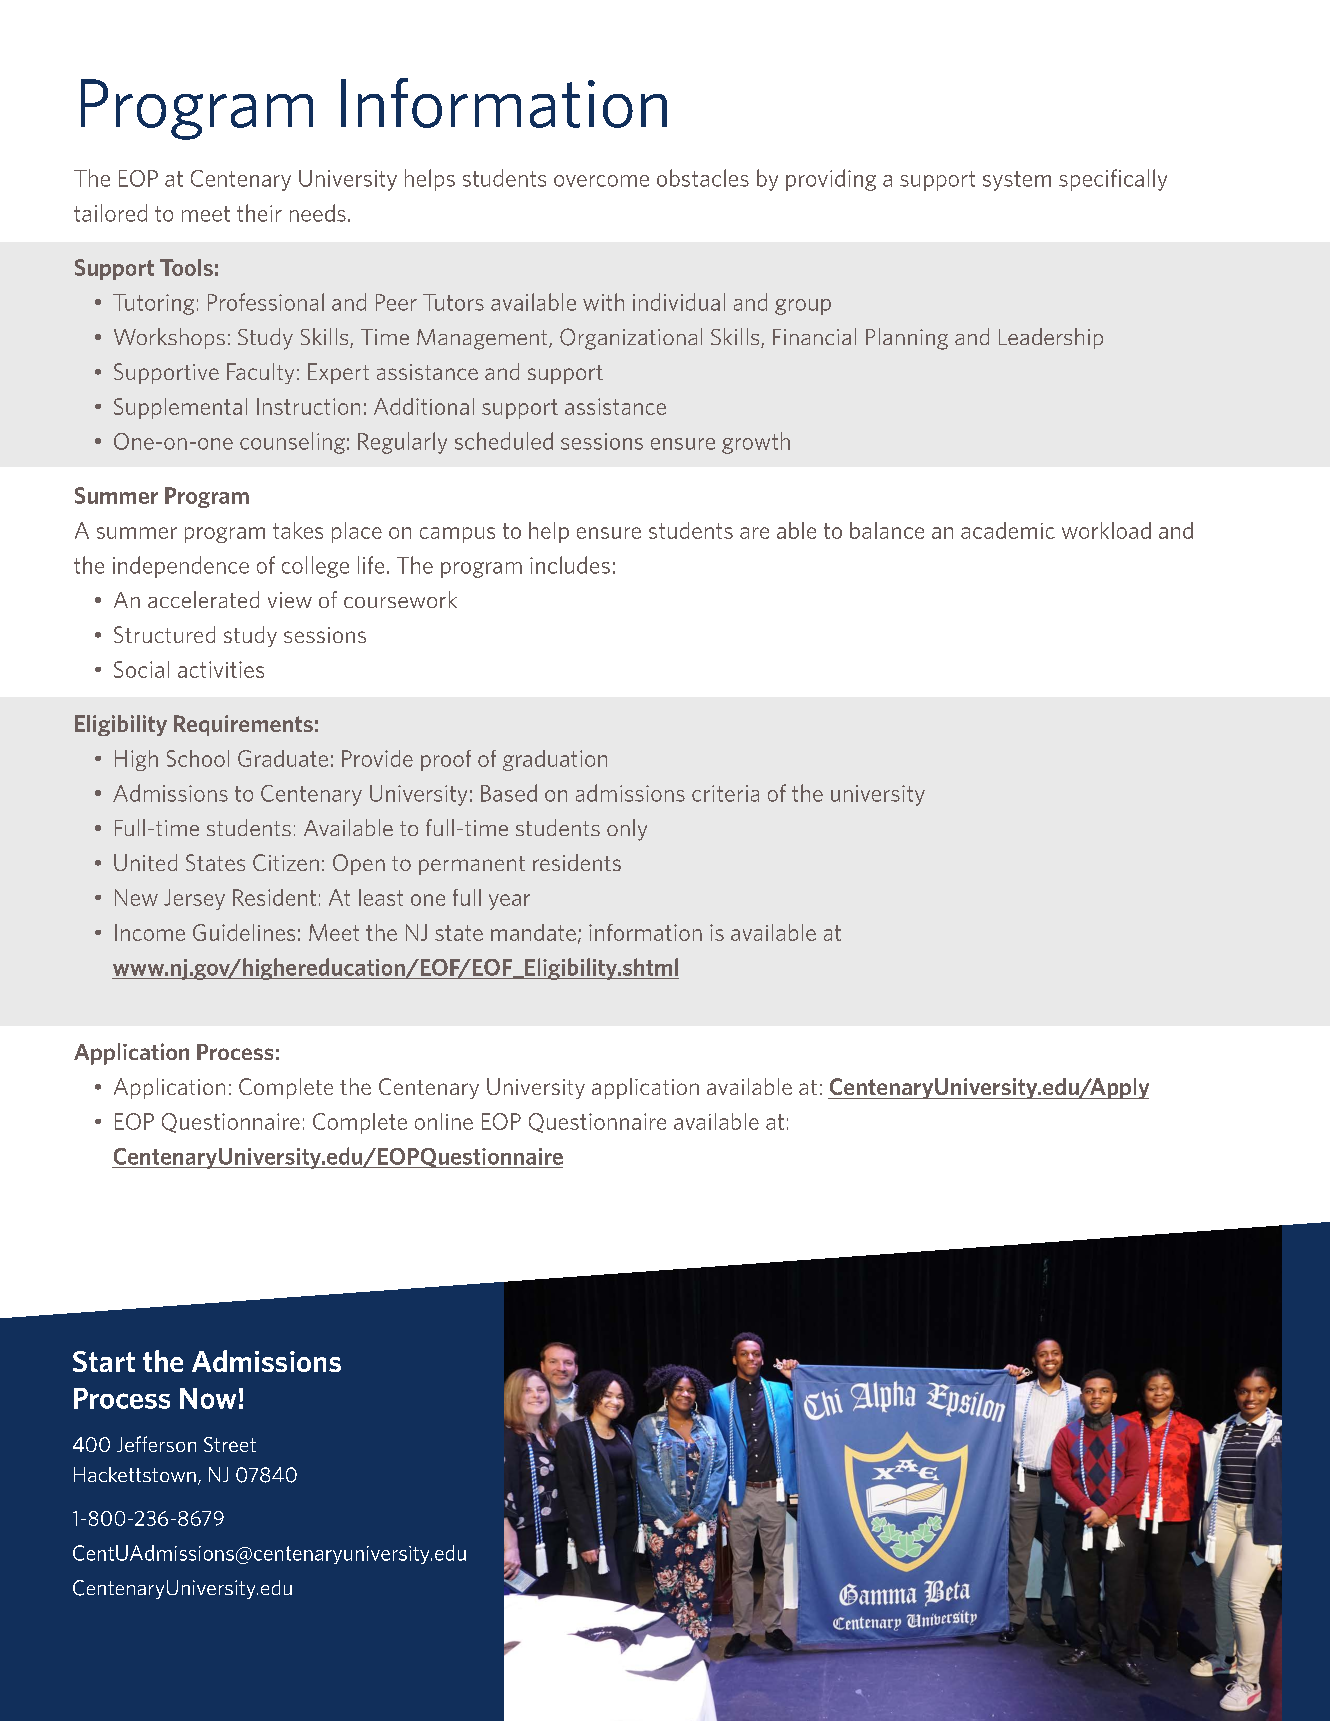 This document has height=1721, width=1330. What do you see at coordinates (230, 1444) in the document?
I see `Street` at bounding box center [230, 1444].
